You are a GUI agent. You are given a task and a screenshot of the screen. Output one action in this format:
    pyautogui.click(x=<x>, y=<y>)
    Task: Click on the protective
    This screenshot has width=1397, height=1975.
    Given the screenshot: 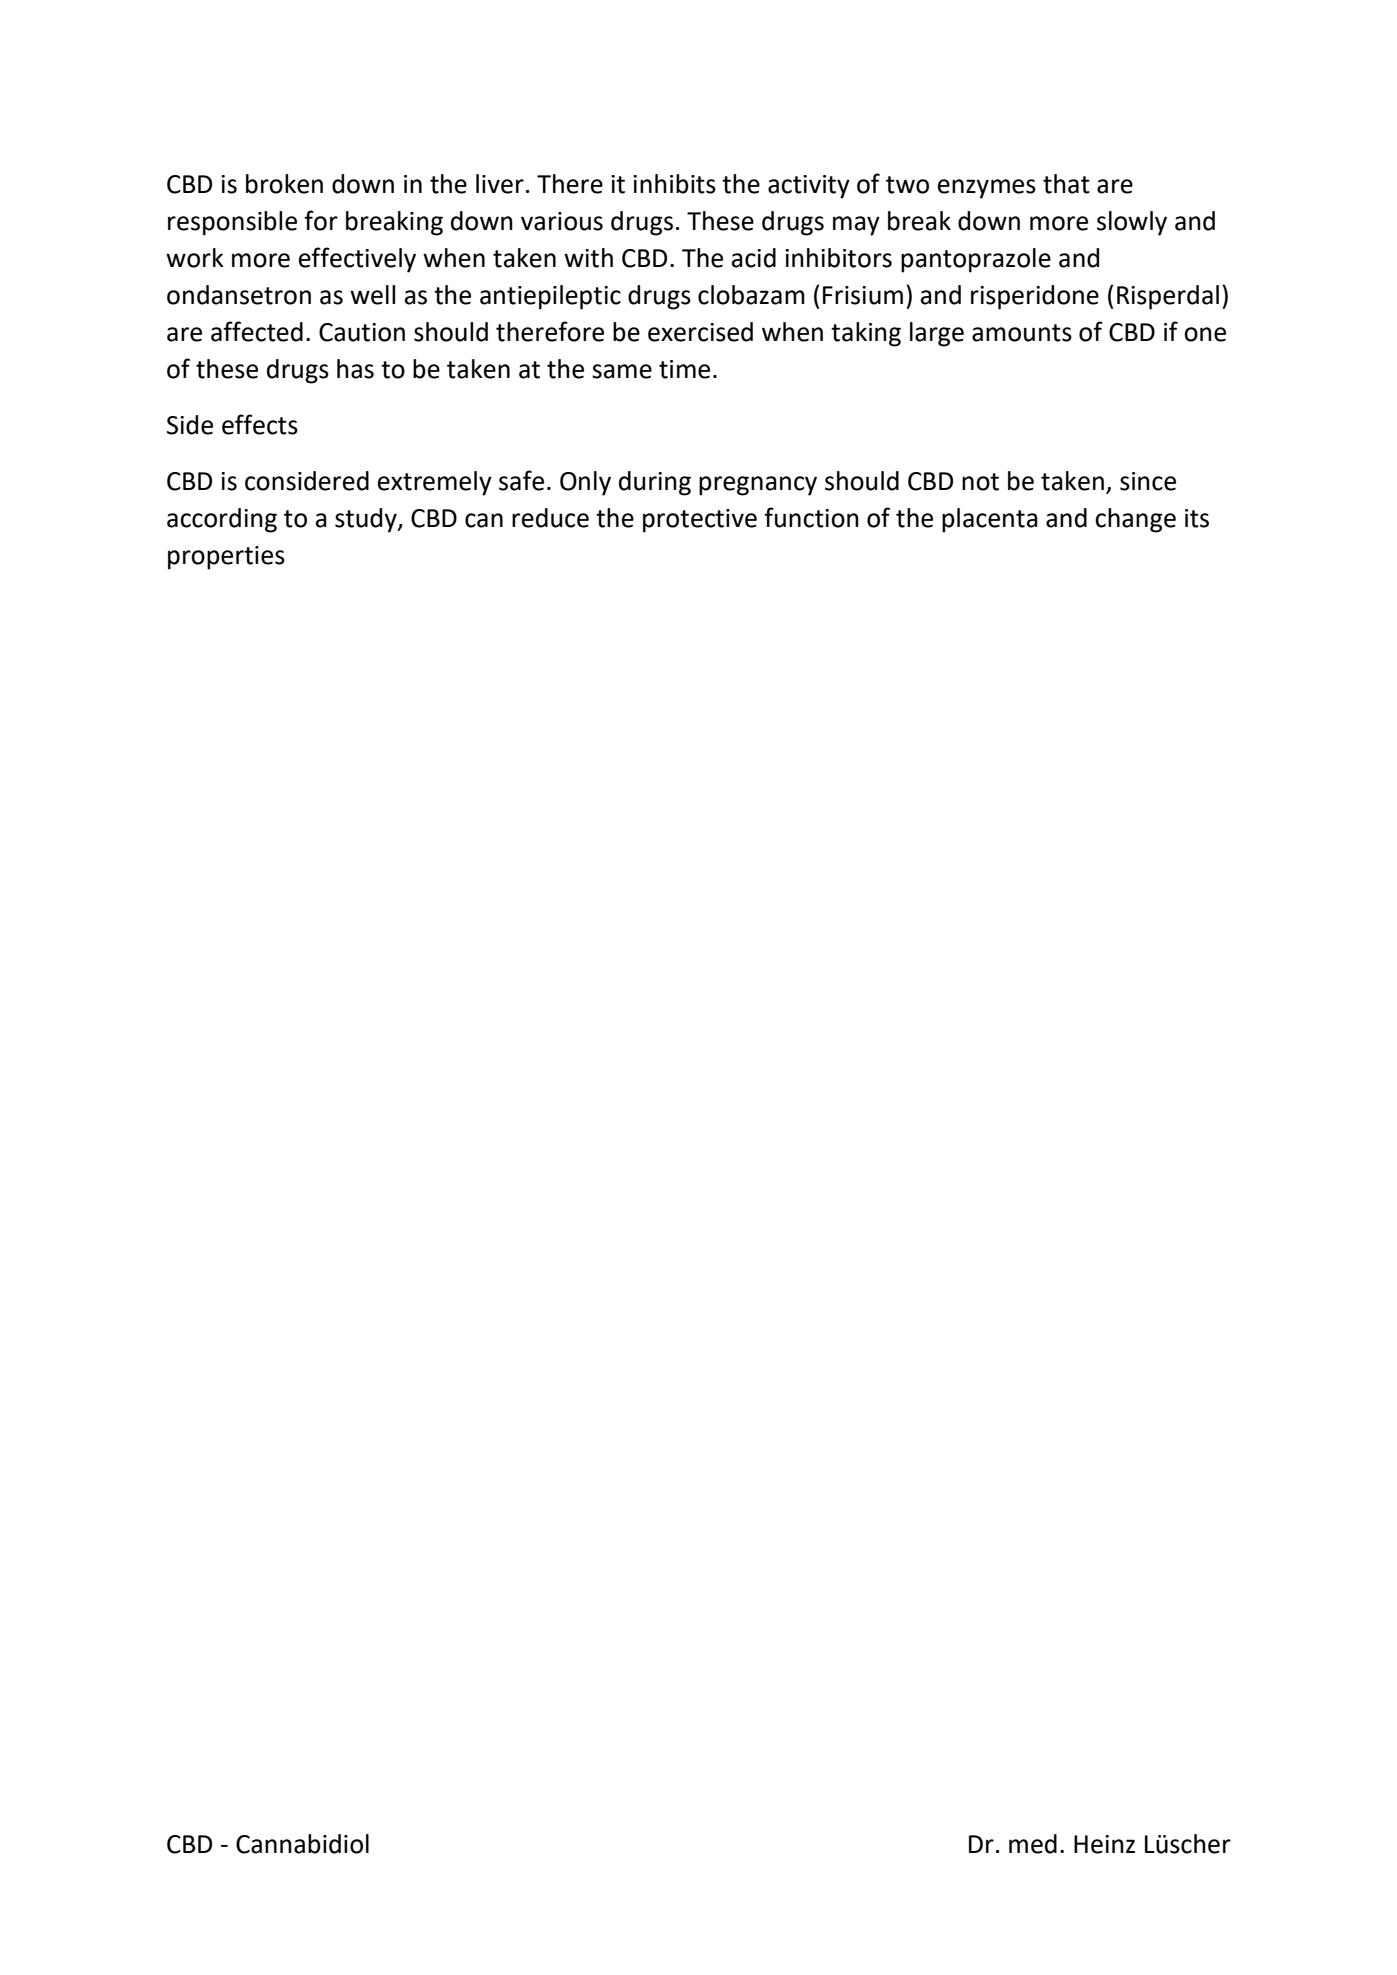 What is the action you would take?
    pyautogui.click(x=700, y=521)
